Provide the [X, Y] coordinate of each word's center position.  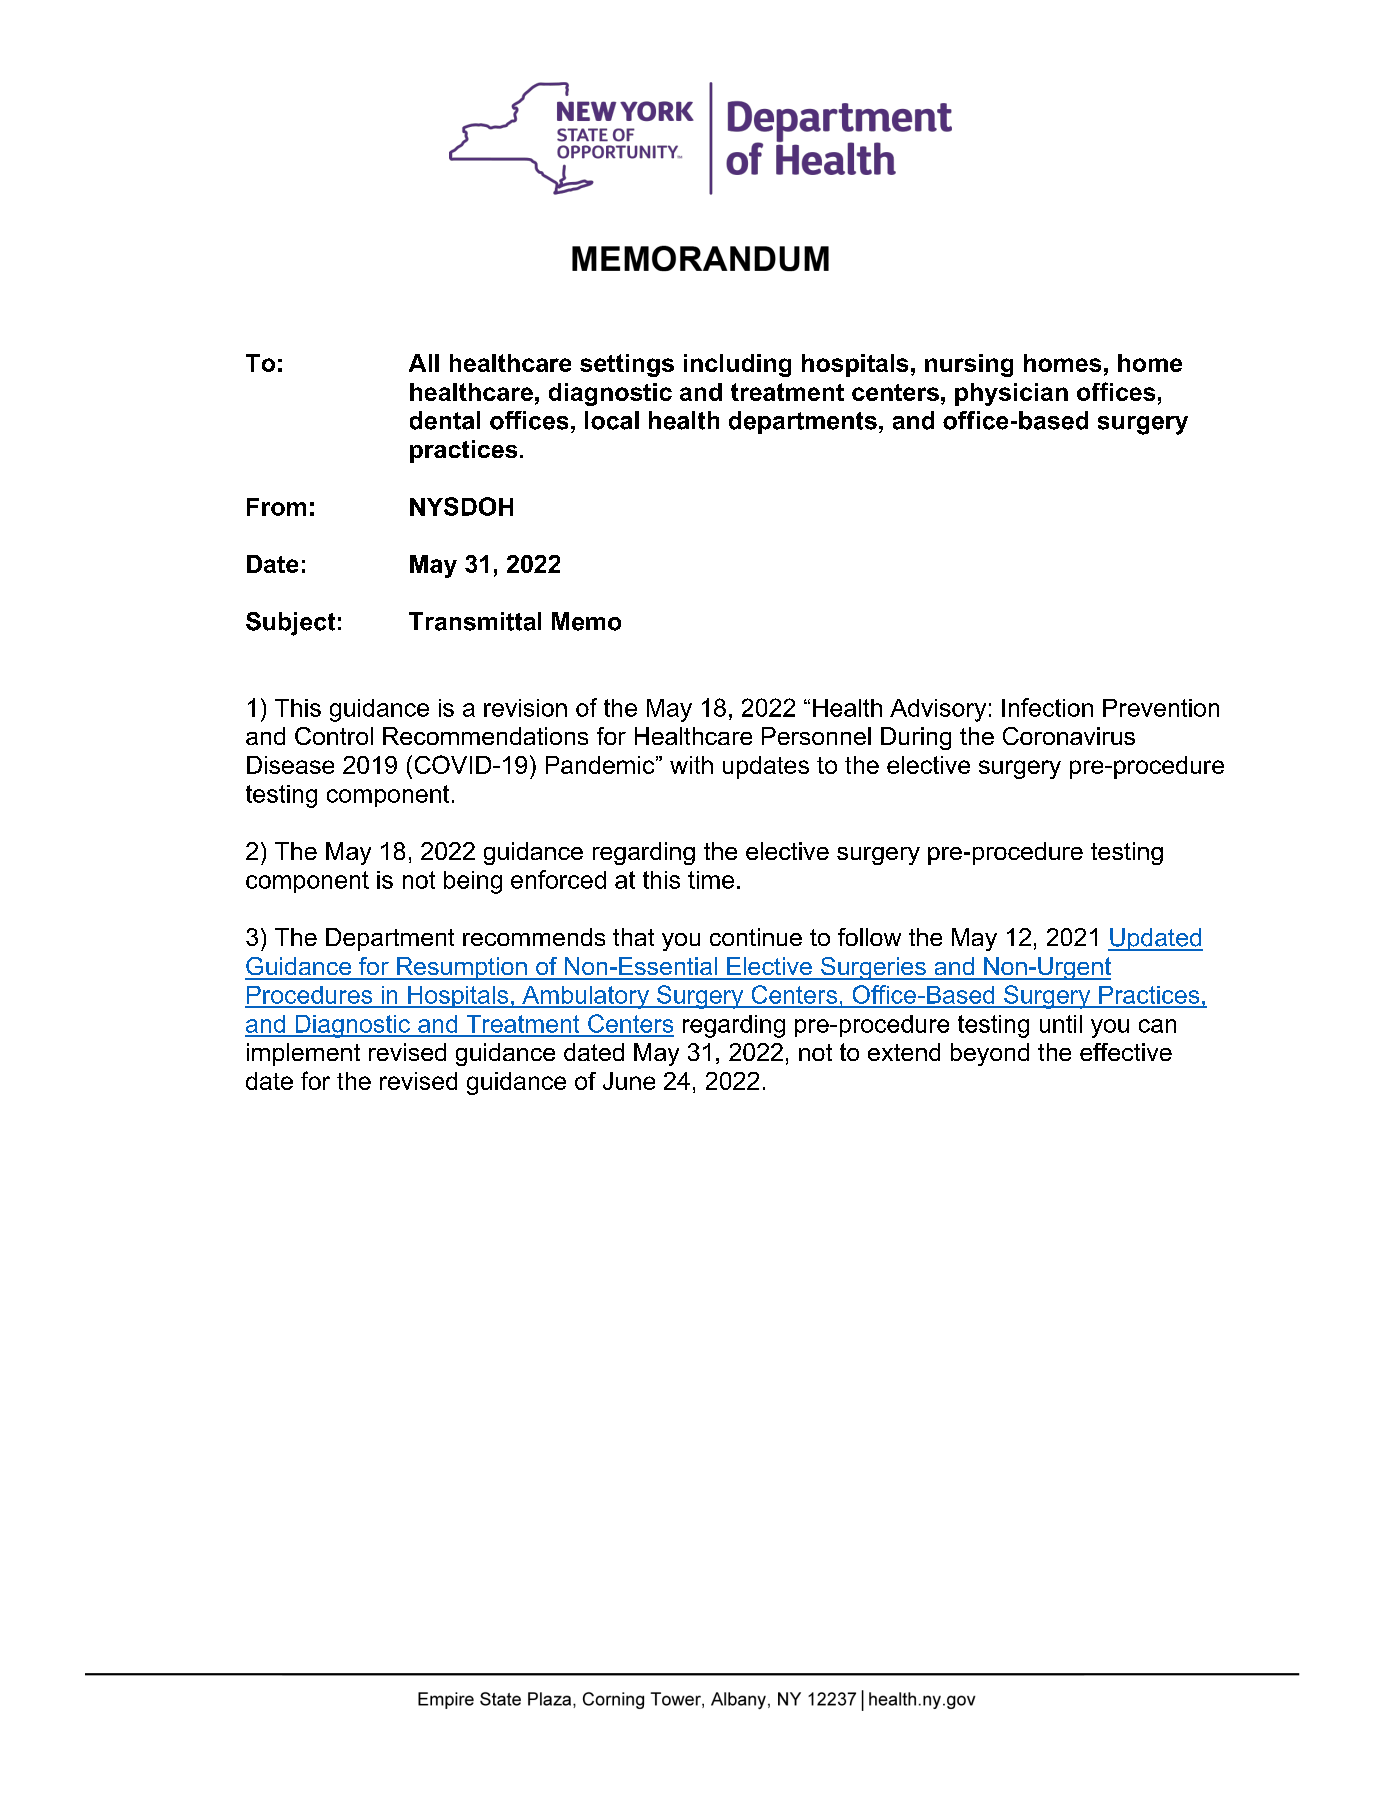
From [276, 507]
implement [303, 1054]
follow [869, 937]
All [424, 363]
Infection [1047, 707]
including [737, 365]
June [629, 1081]
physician [1011, 394]
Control [334, 736]
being [473, 882]
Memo [586, 621]
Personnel [816, 736]
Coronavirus [1069, 736]
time [711, 880]
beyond [990, 1054]
